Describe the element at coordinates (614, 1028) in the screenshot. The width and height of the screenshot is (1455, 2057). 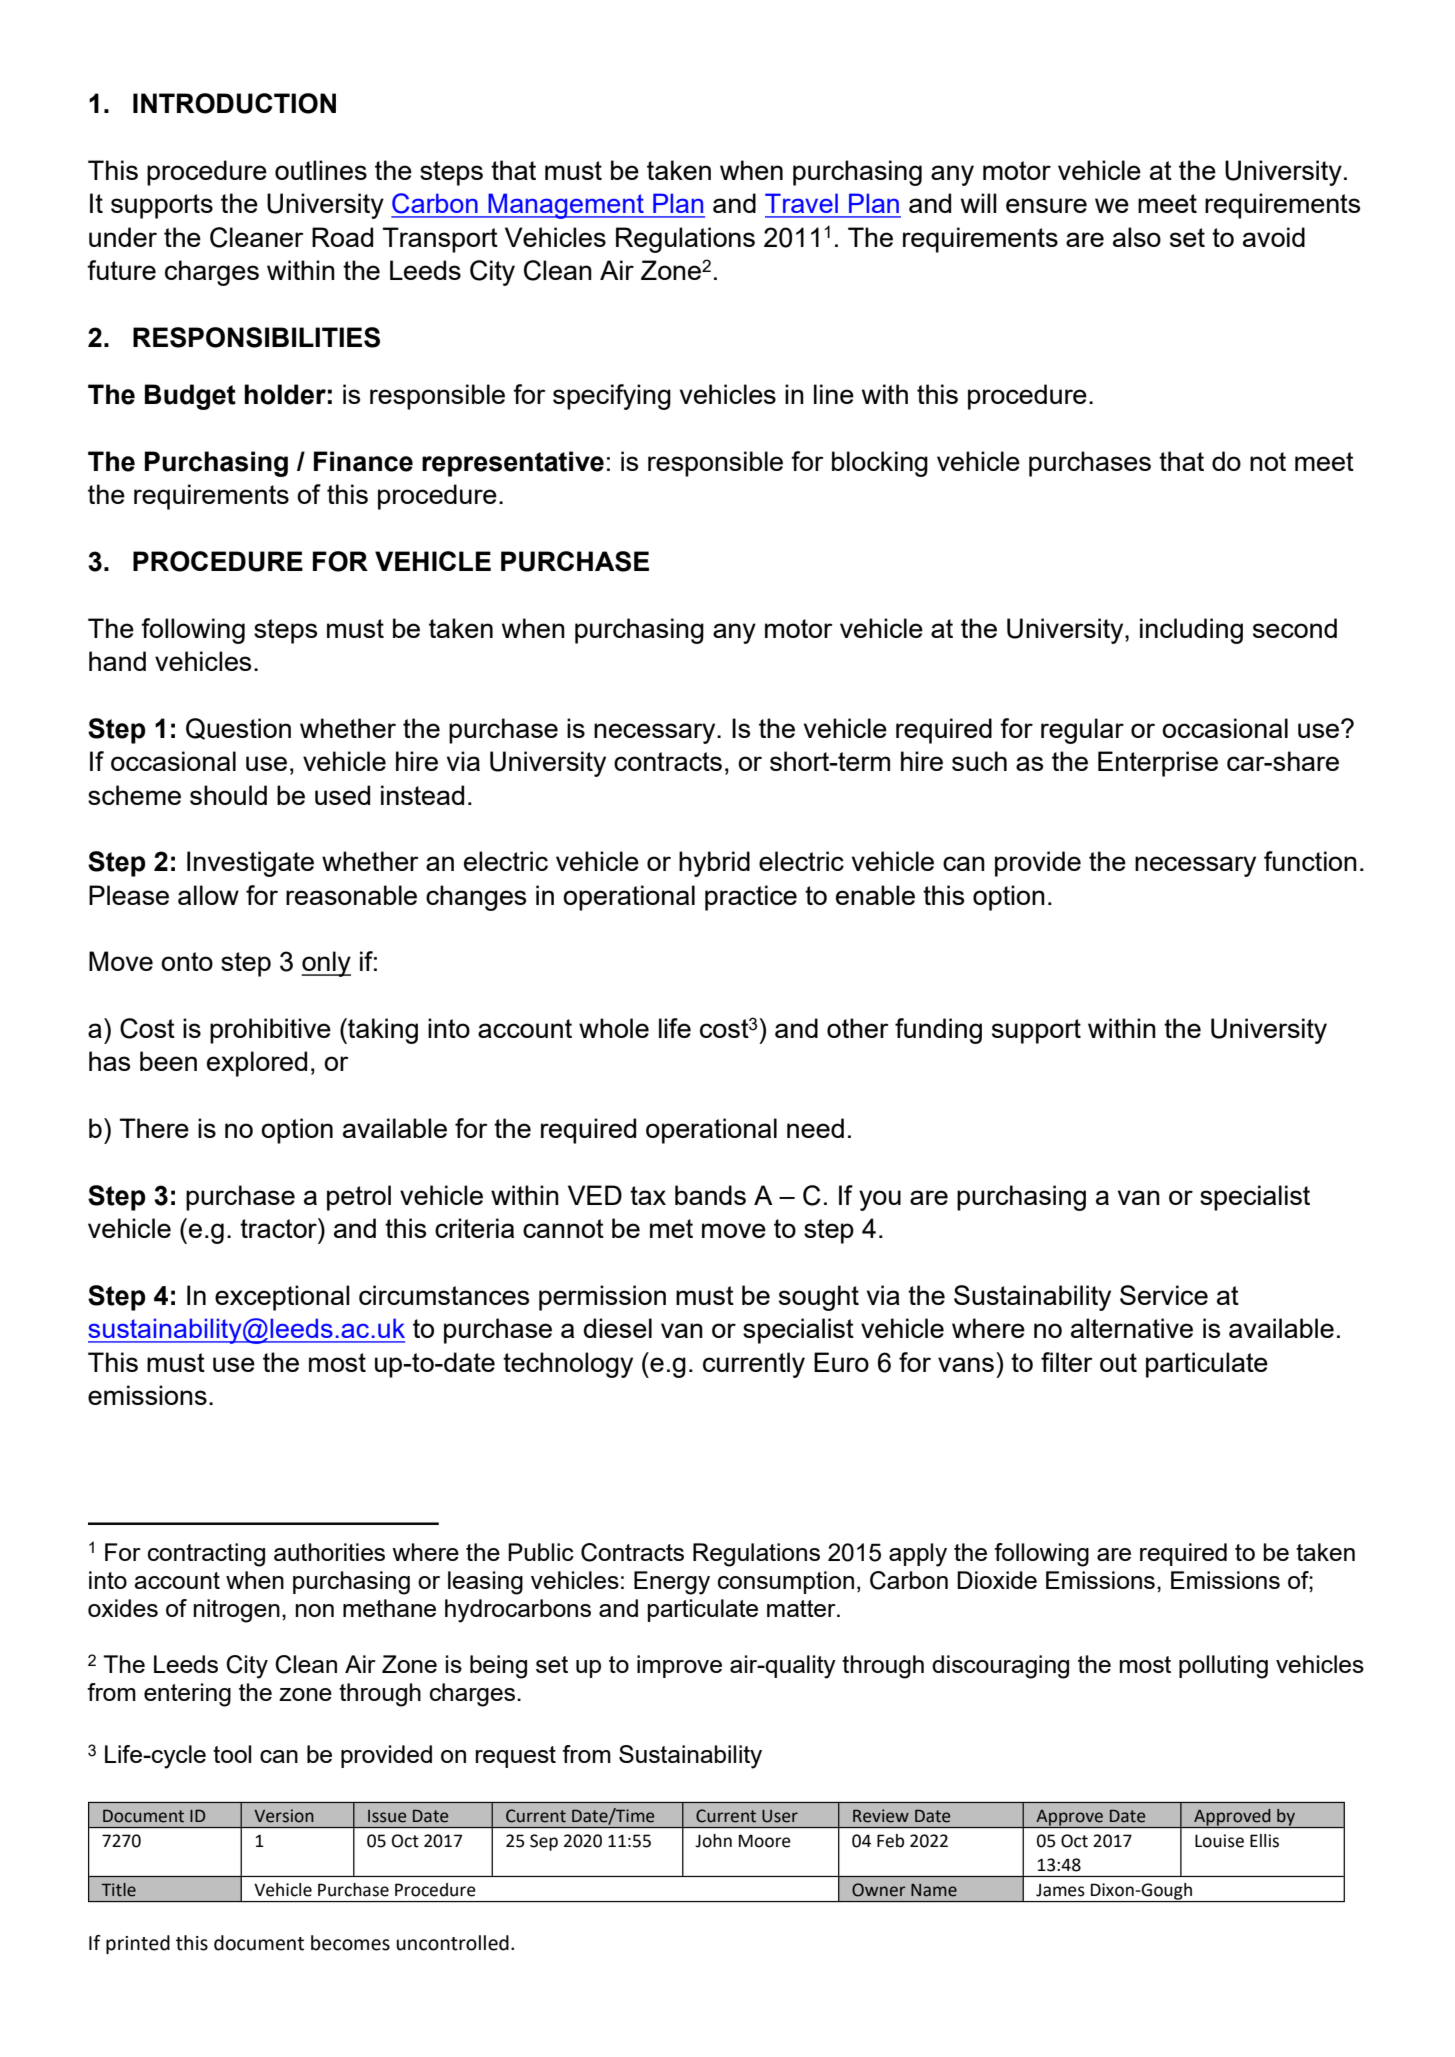
I see `whole` at that location.
